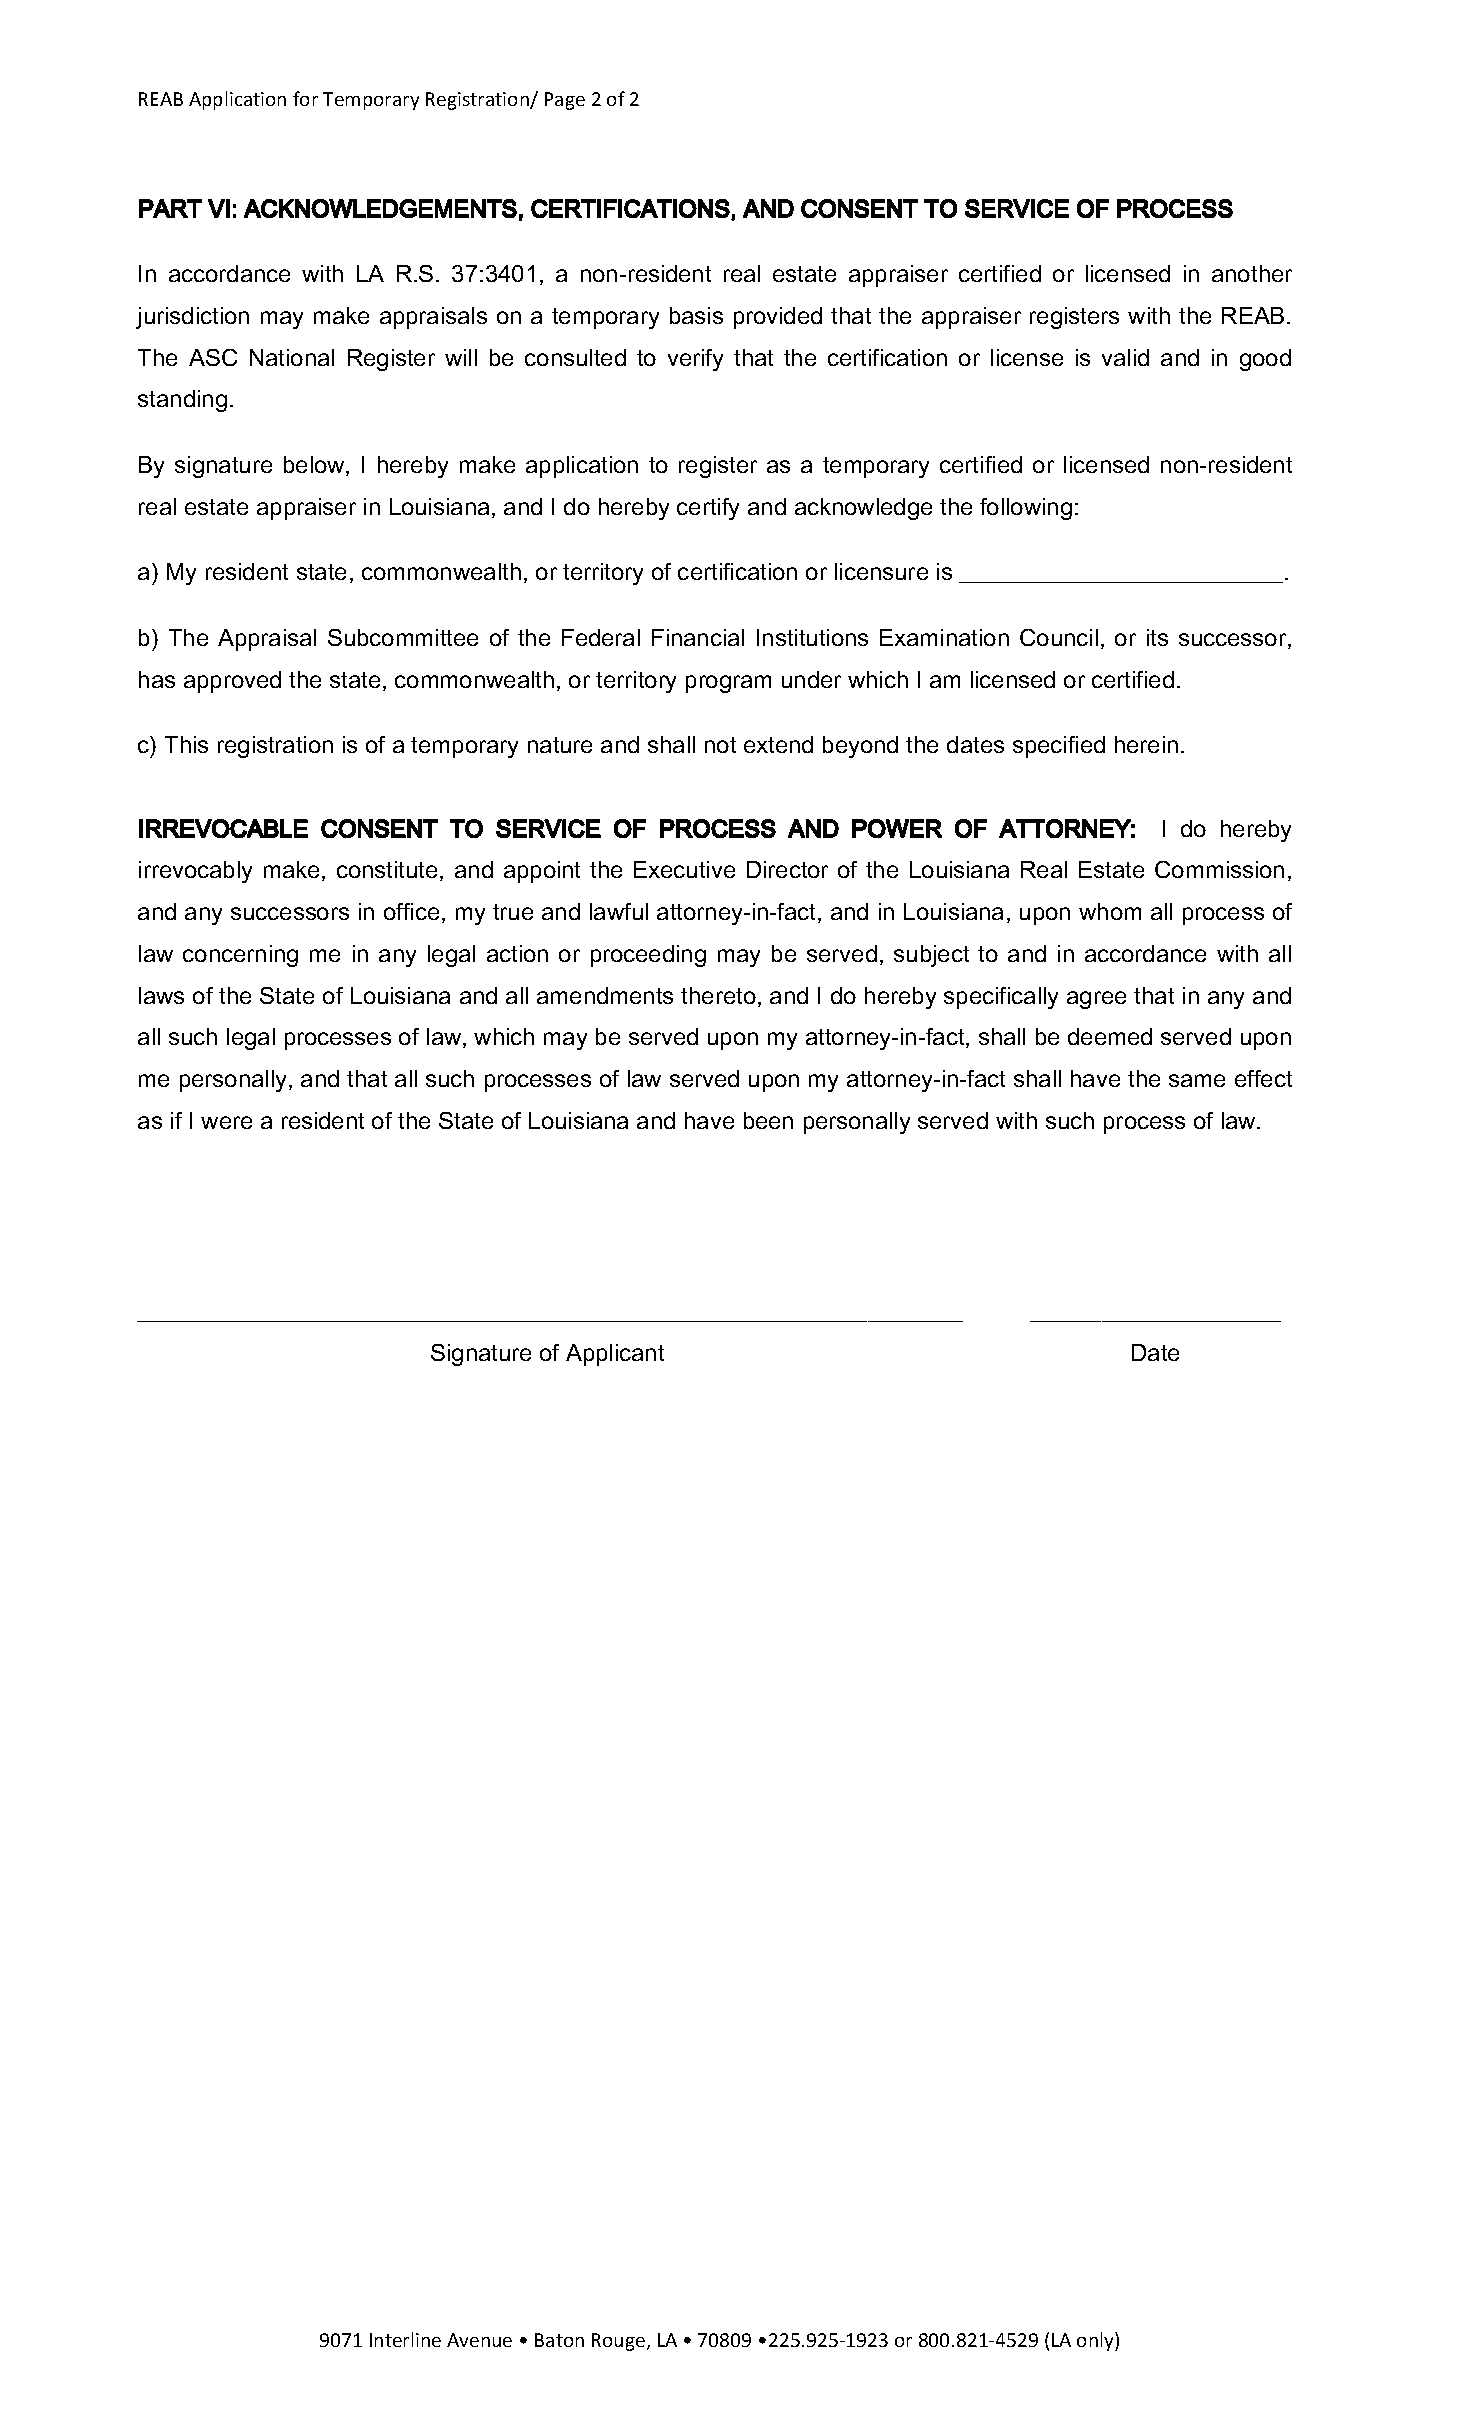  What do you see at coordinates (479, 2340) in the page?
I see `Avenue` at bounding box center [479, 2340].
